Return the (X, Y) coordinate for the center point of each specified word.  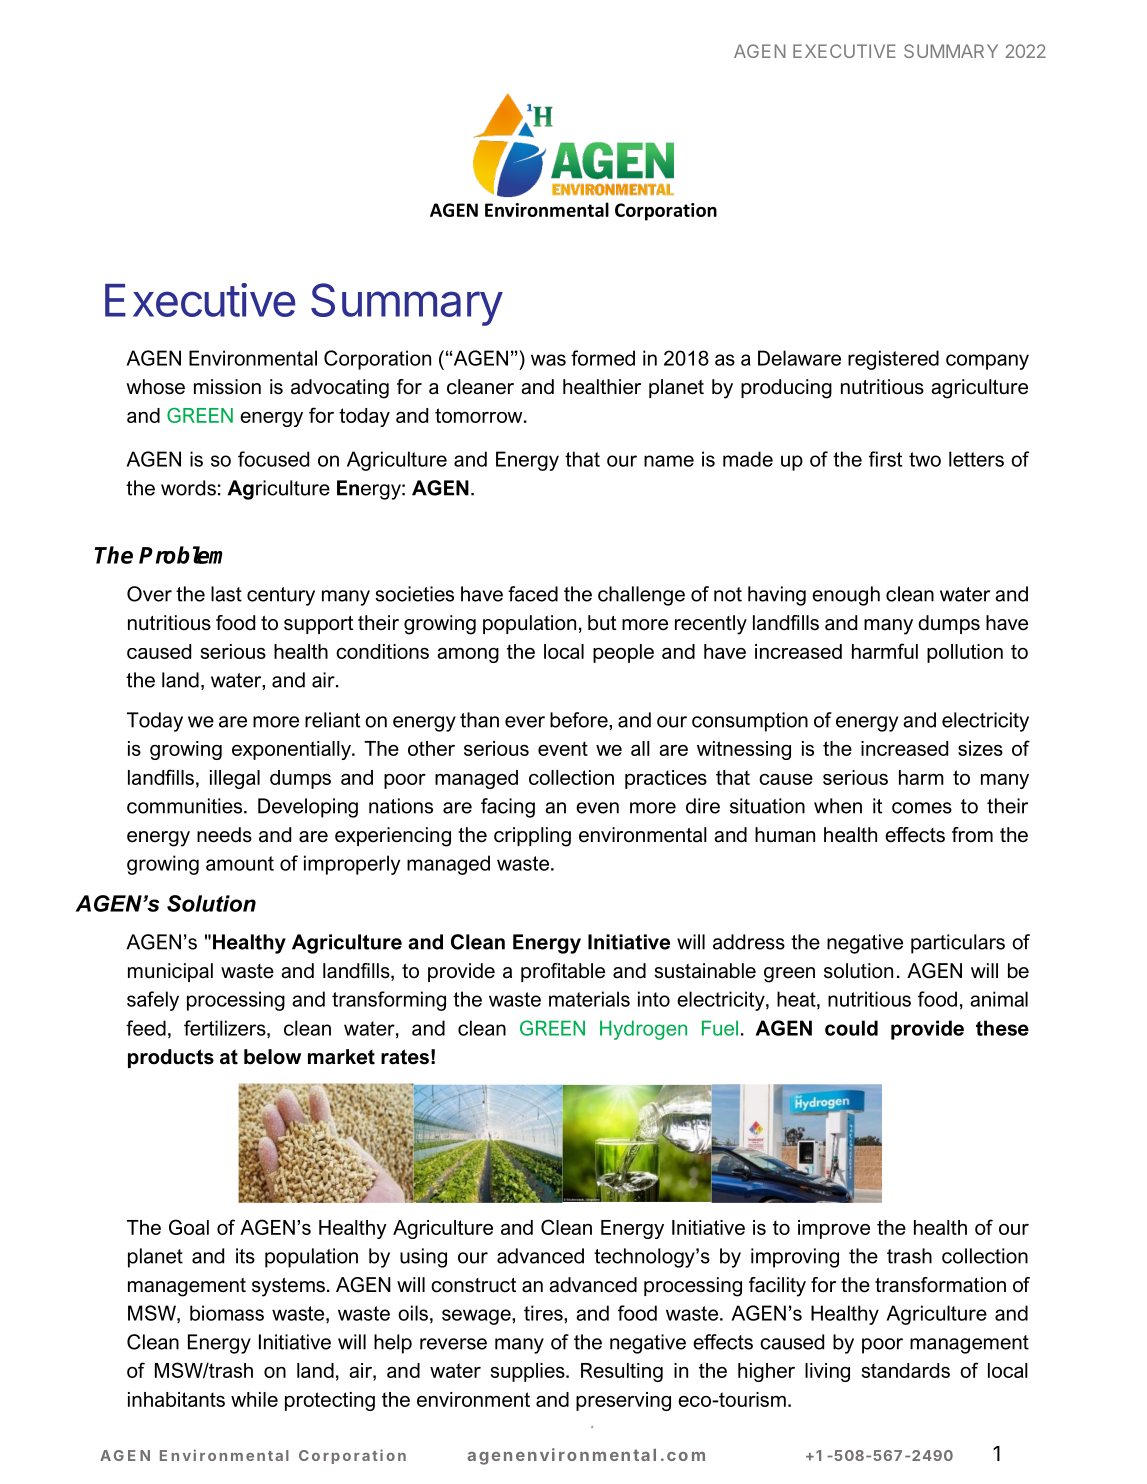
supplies (529, 1372)
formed (603, 358)
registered (893, 360)
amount (240, 863)
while (254, 1399)
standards (906, 1370)
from (972, 835)
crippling (532, 837)
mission (227, 387)
